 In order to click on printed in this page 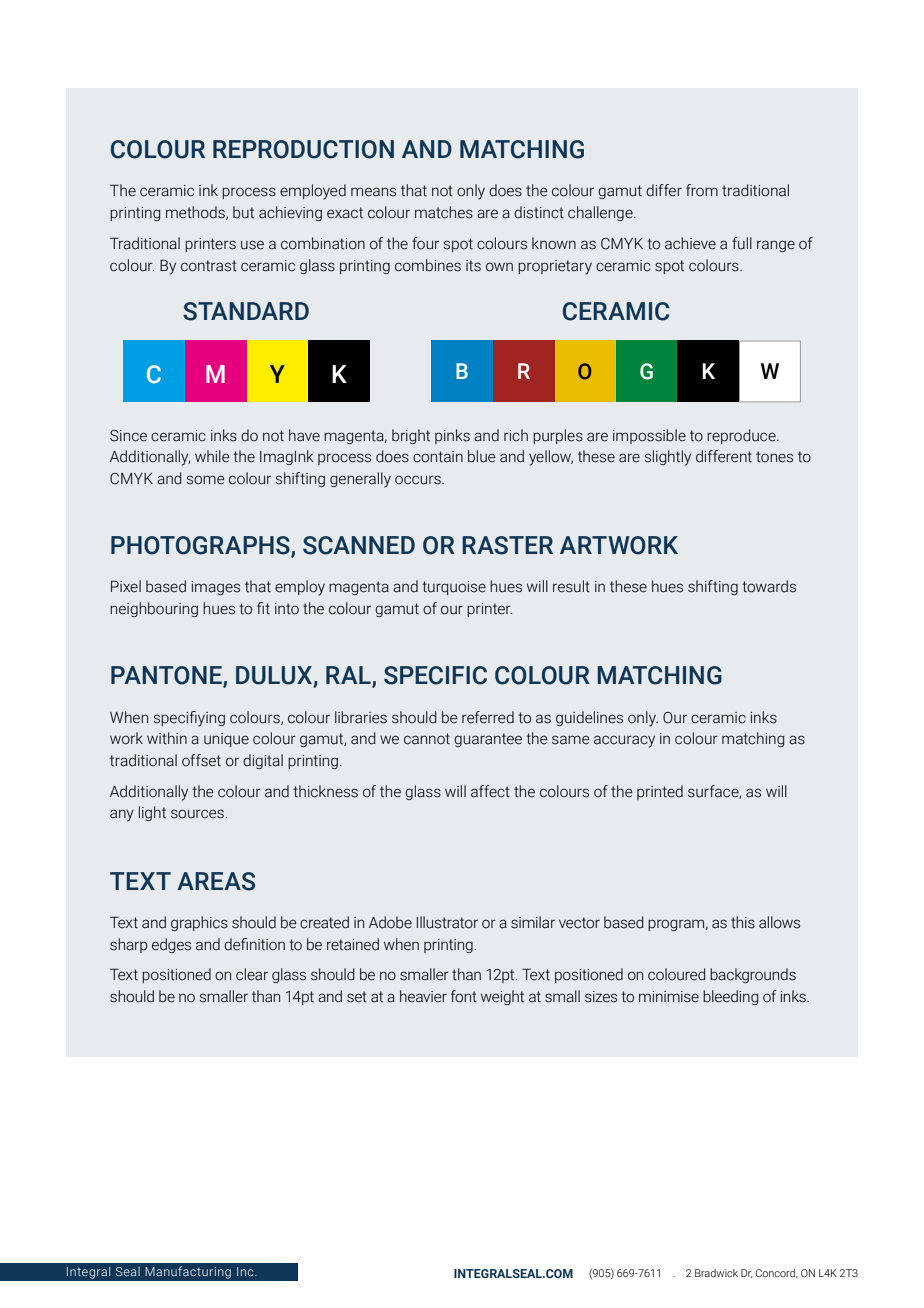, I will do `click(660, 792)`.
